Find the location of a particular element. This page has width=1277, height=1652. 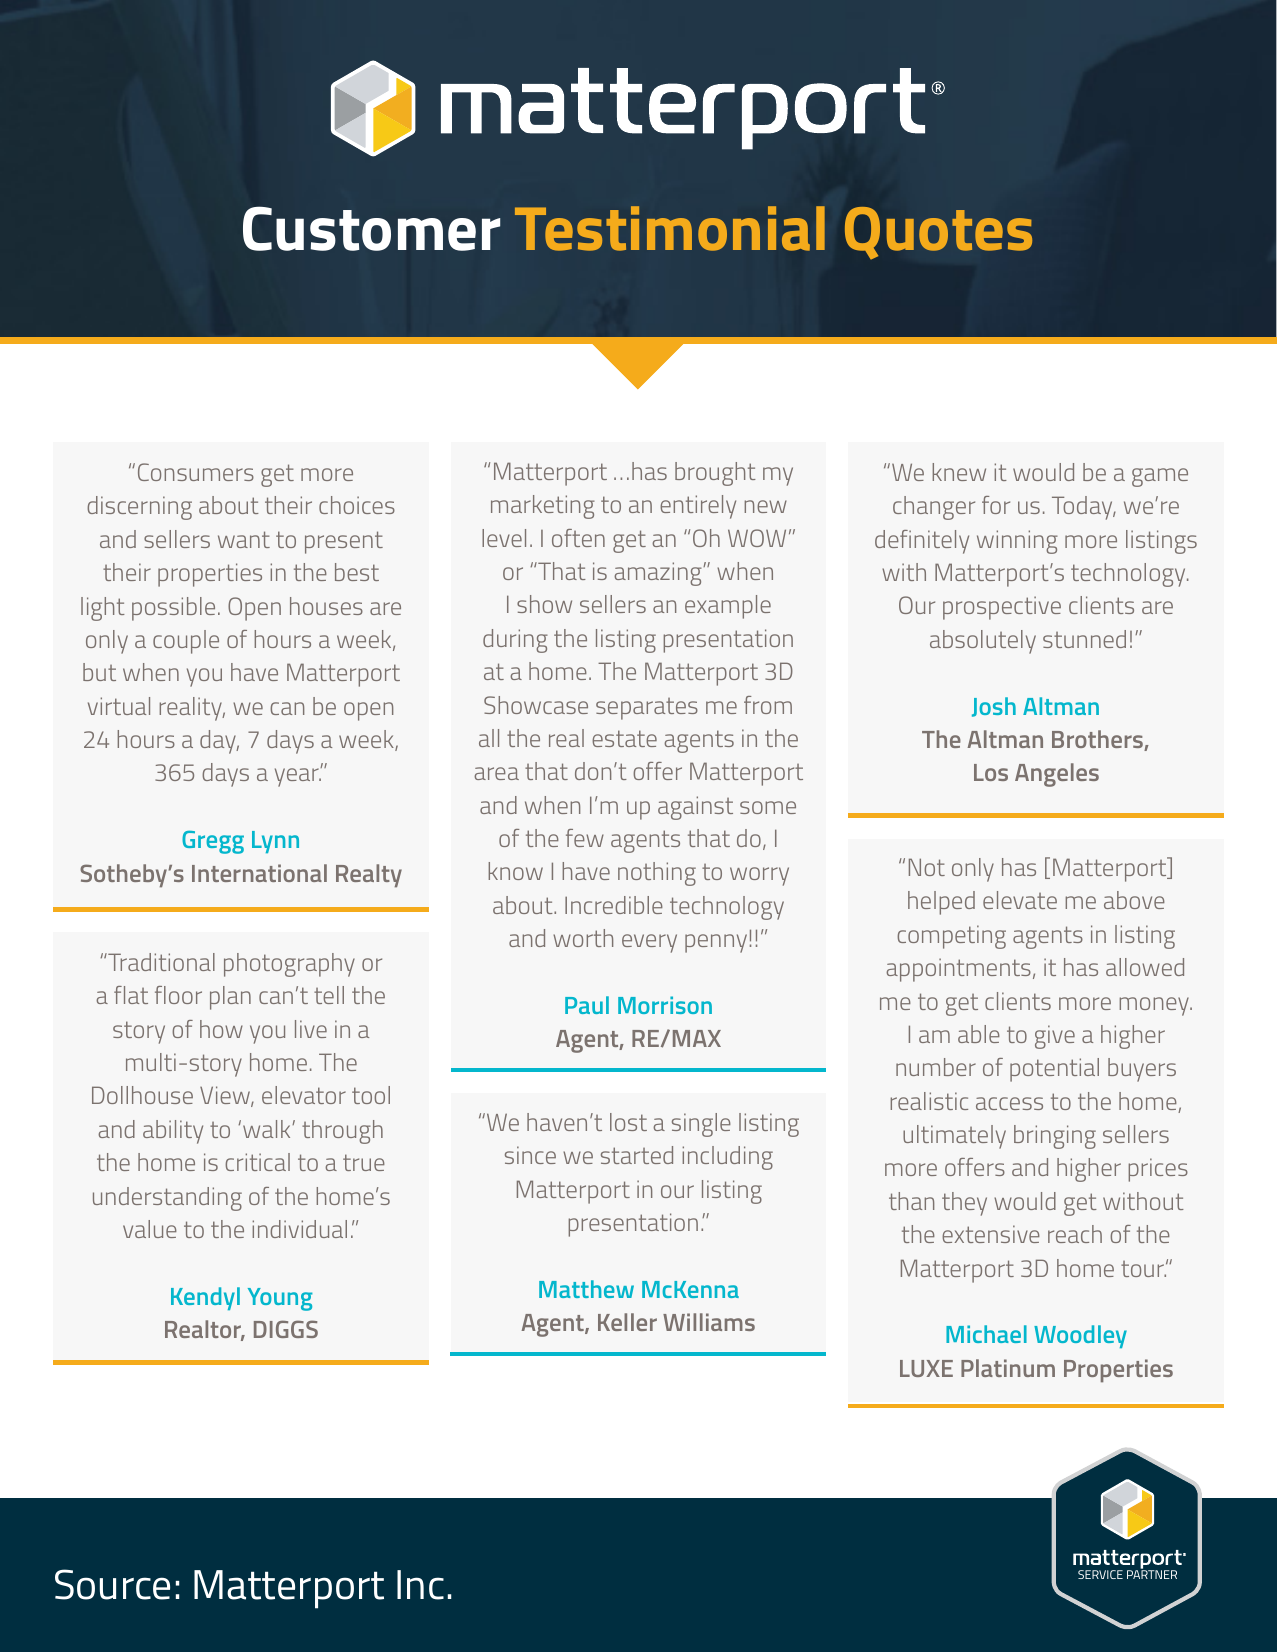

Source is located at coordinates (112, 1584).
